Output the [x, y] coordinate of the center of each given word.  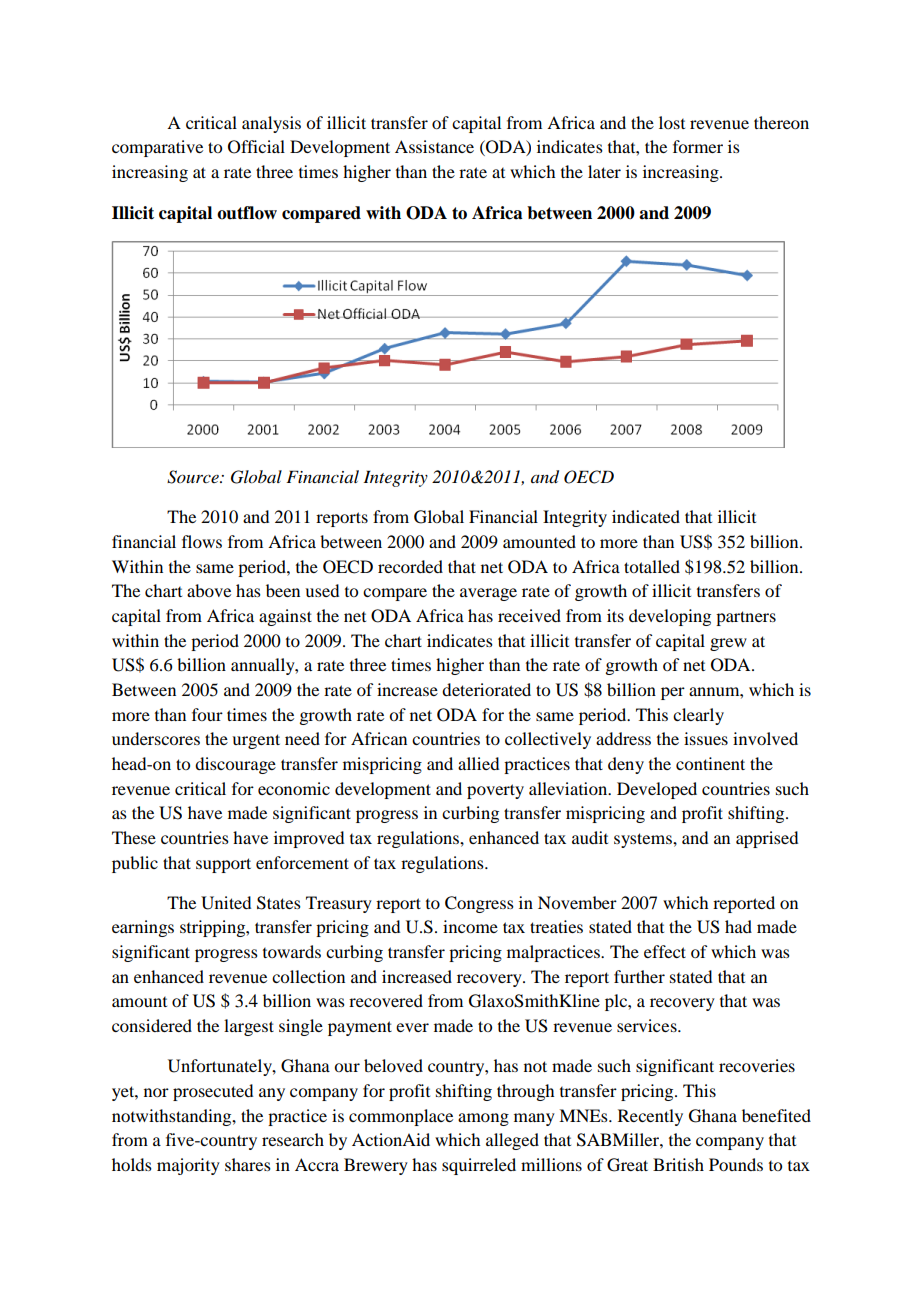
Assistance [434, 146]
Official [256, 147]
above [209, 590]
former [698, 146]
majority [188, 1166]
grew [728, 644]
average [488, 594]
